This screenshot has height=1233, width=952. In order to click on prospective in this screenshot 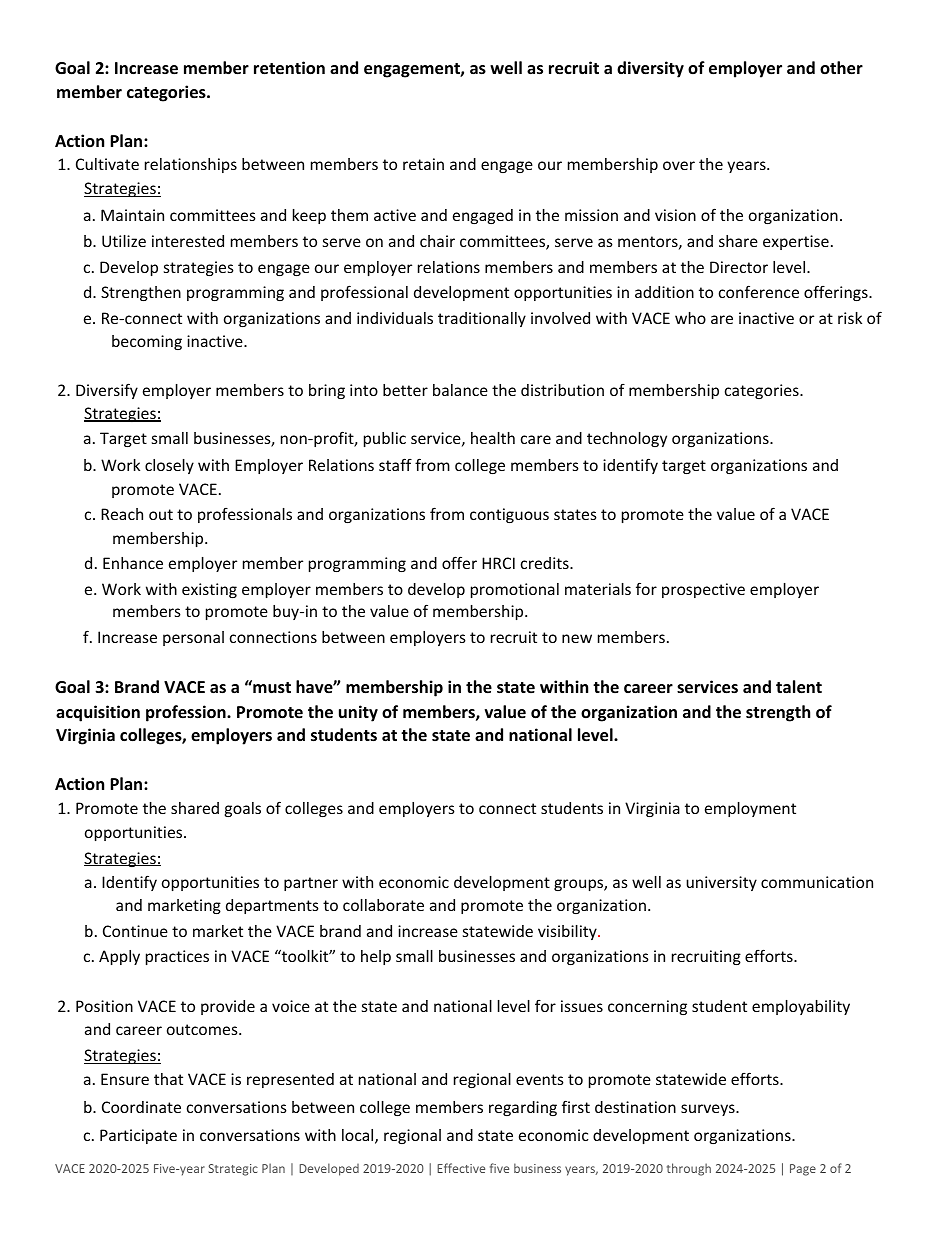, I will do `click(703, 590)`.
